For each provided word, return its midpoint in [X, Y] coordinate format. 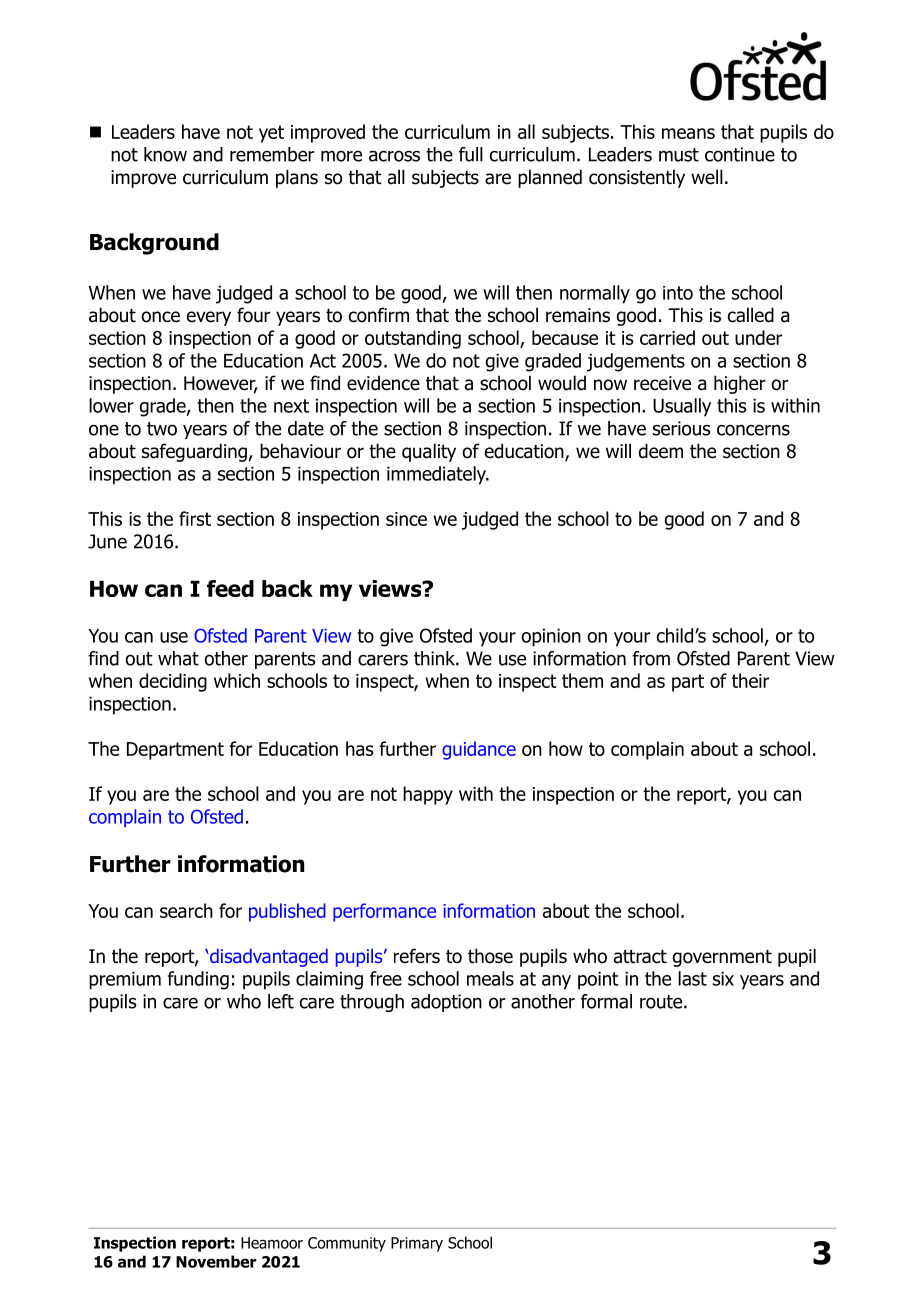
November [216, 1261]
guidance [479, 750]
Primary [417, 1244]
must [679, 155]
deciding [173, 682]
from [651, 658]
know [165, 154]
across [394, 156]
